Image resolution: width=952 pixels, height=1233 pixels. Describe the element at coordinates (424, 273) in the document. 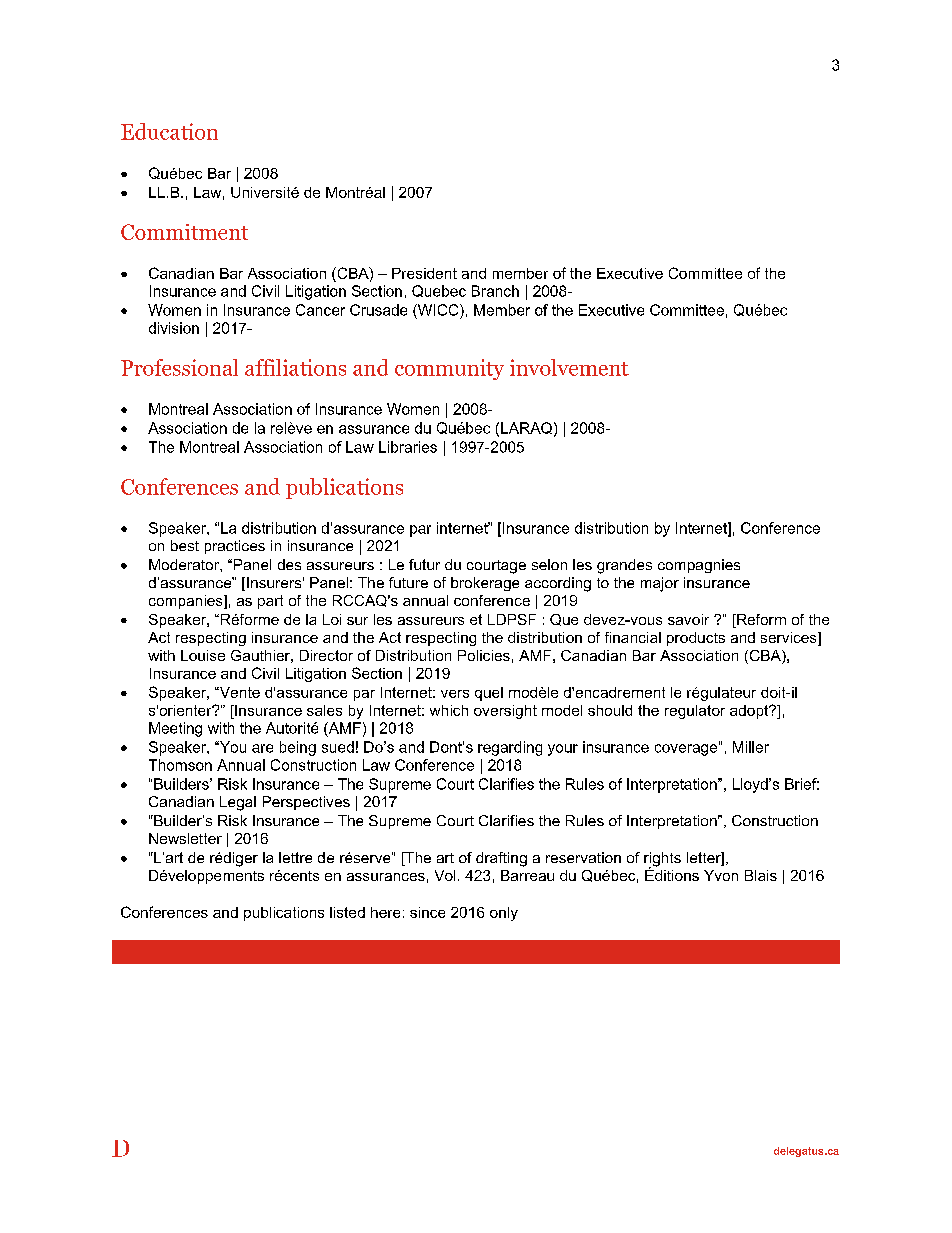

I see `President` at that location.
